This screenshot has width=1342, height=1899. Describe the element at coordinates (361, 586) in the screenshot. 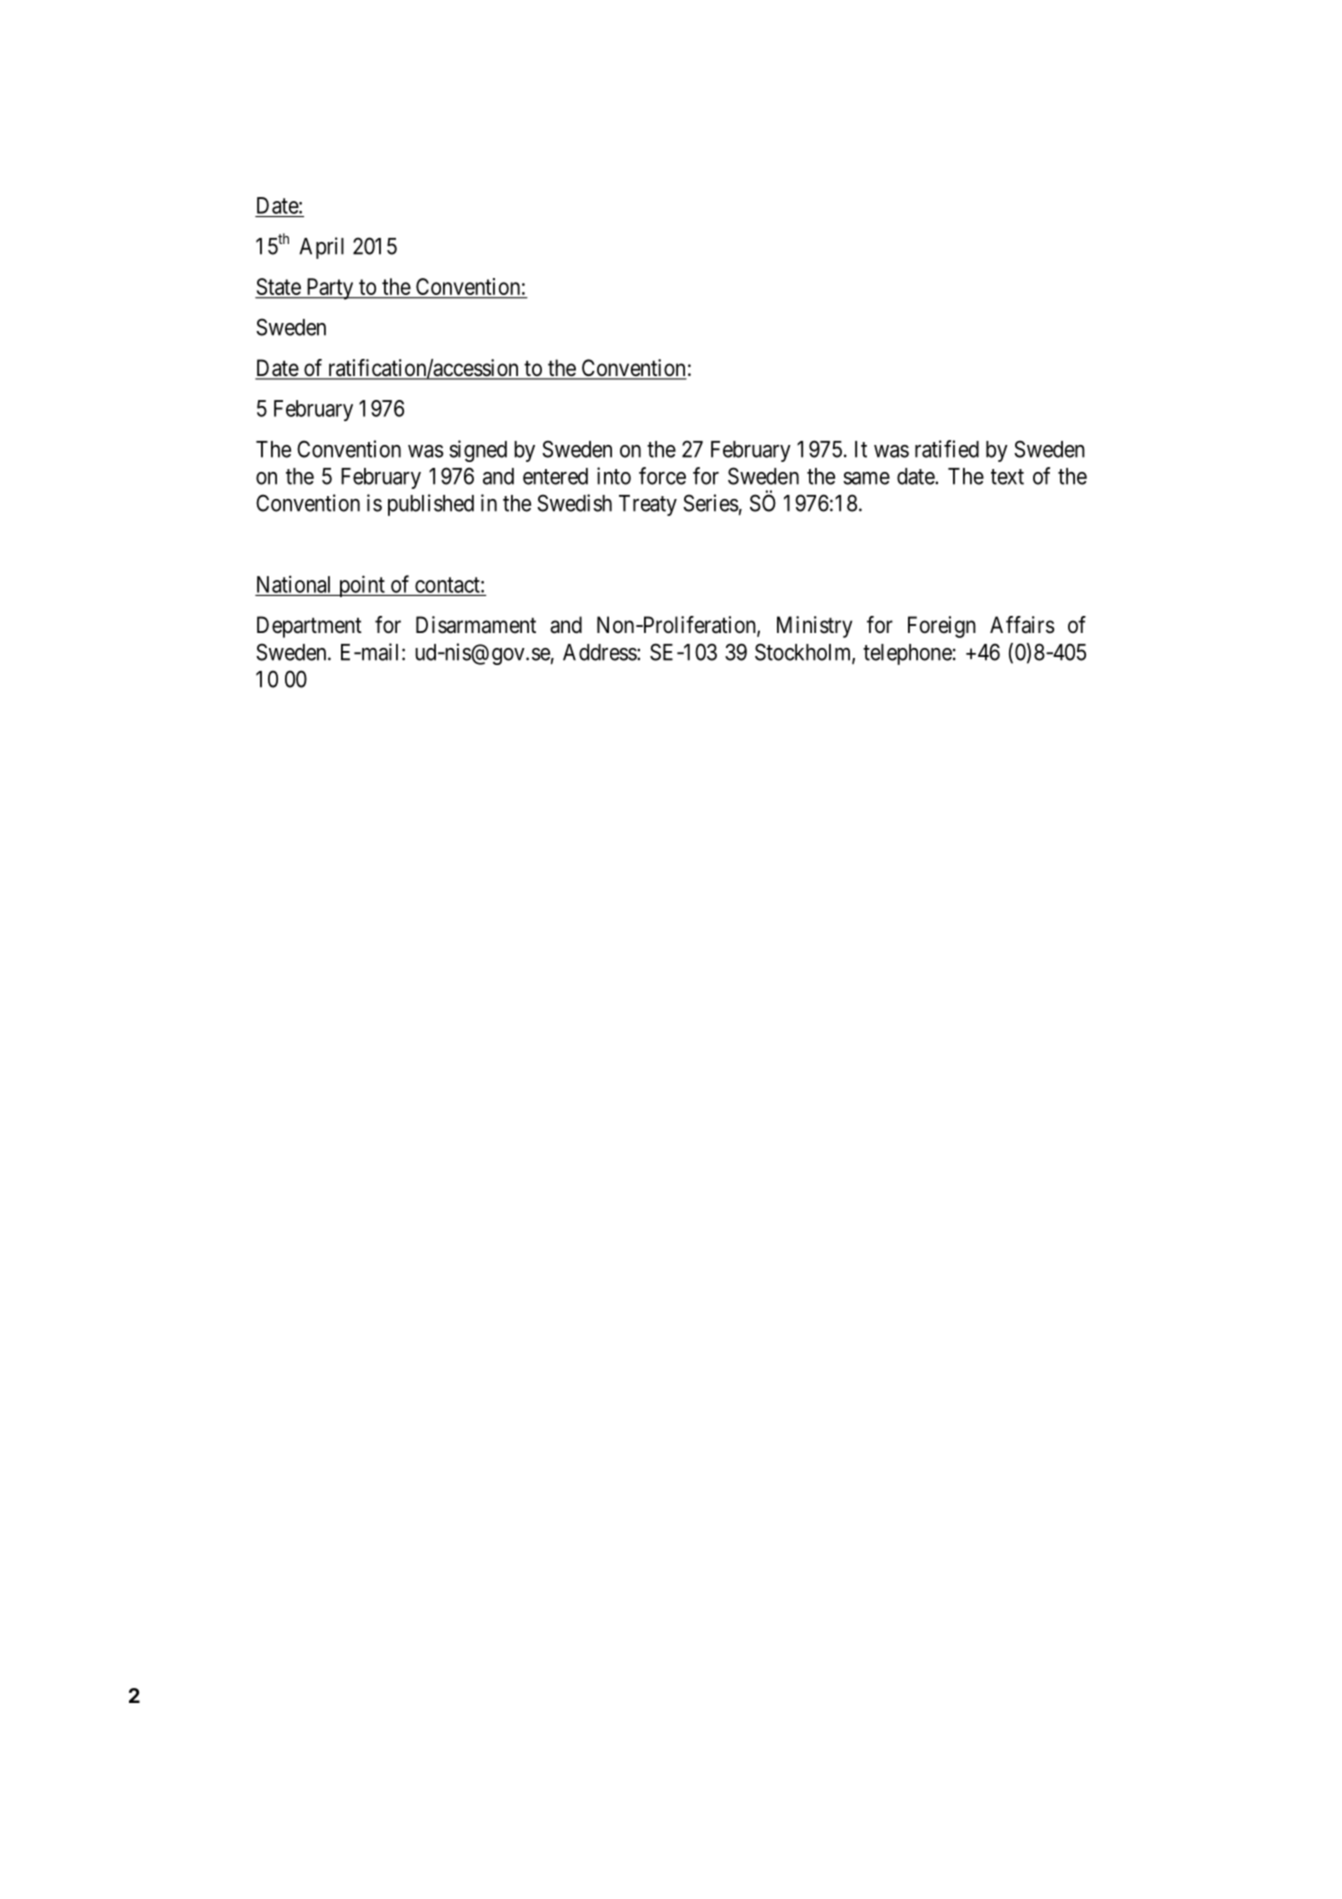

I see `point` at that location.
